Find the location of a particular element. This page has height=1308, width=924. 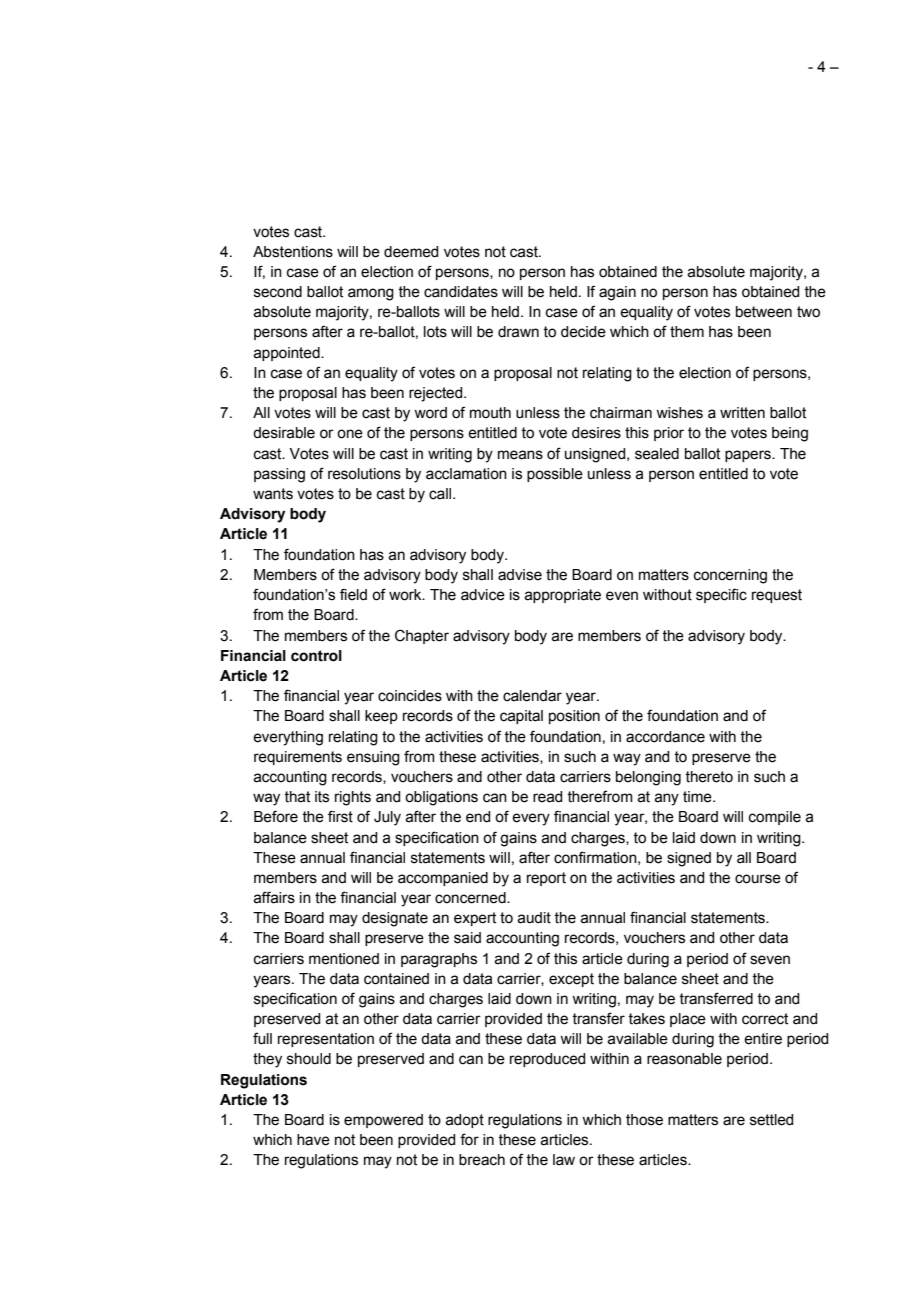

between is located at coordinates (764, 312).
